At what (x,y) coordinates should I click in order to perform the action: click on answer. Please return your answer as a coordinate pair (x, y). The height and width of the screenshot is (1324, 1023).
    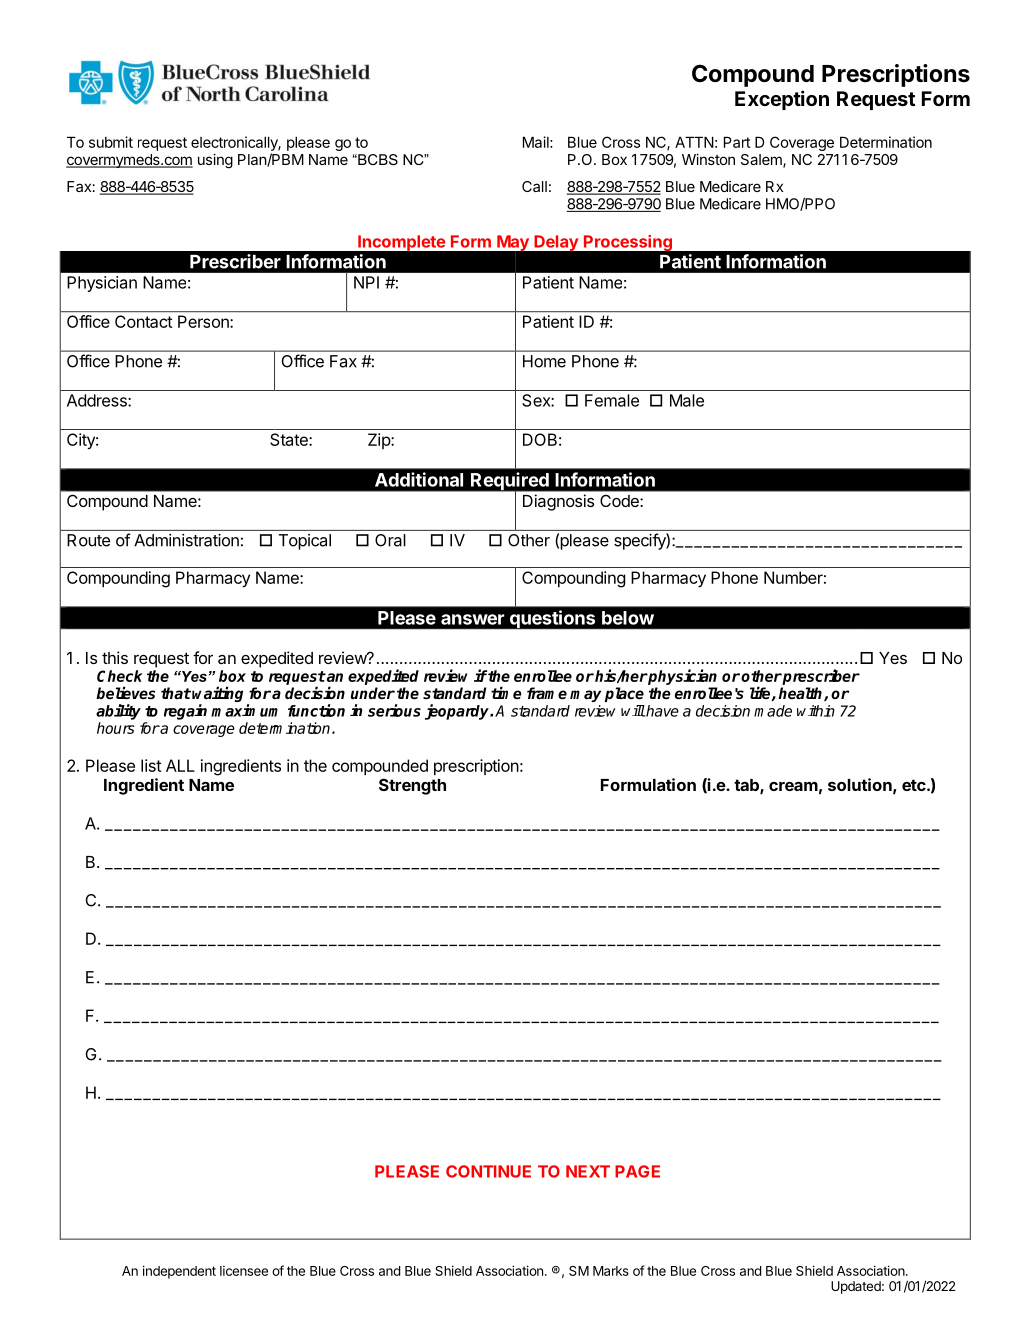
    Looking at the image, I should click on (472, 619).
